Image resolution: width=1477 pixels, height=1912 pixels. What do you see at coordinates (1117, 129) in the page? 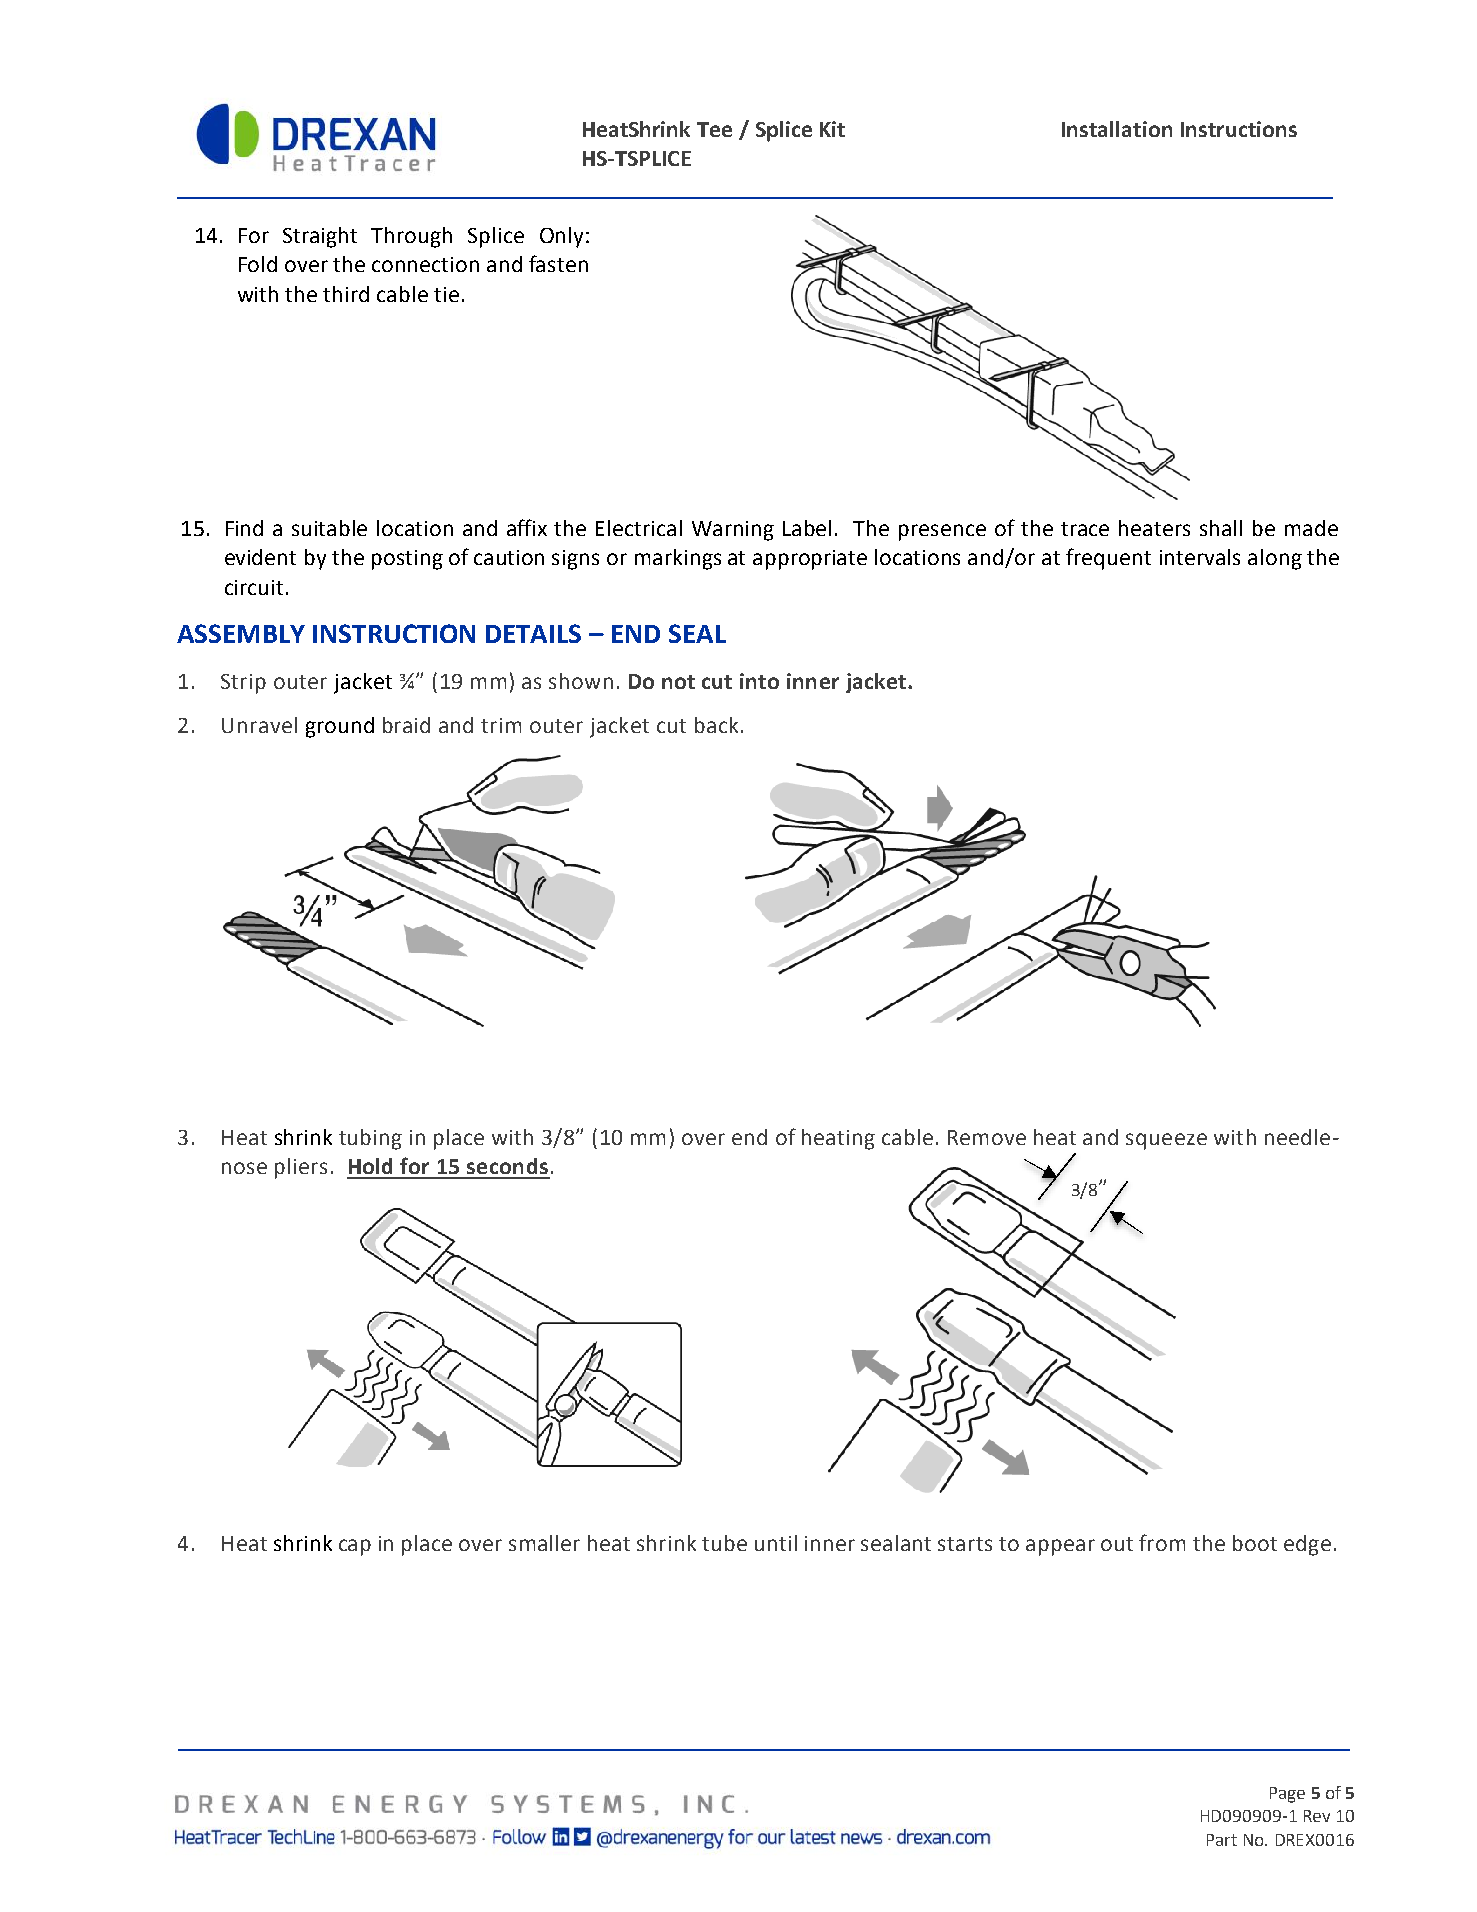
I see `Installation` at bounding box center [1117, 129].
